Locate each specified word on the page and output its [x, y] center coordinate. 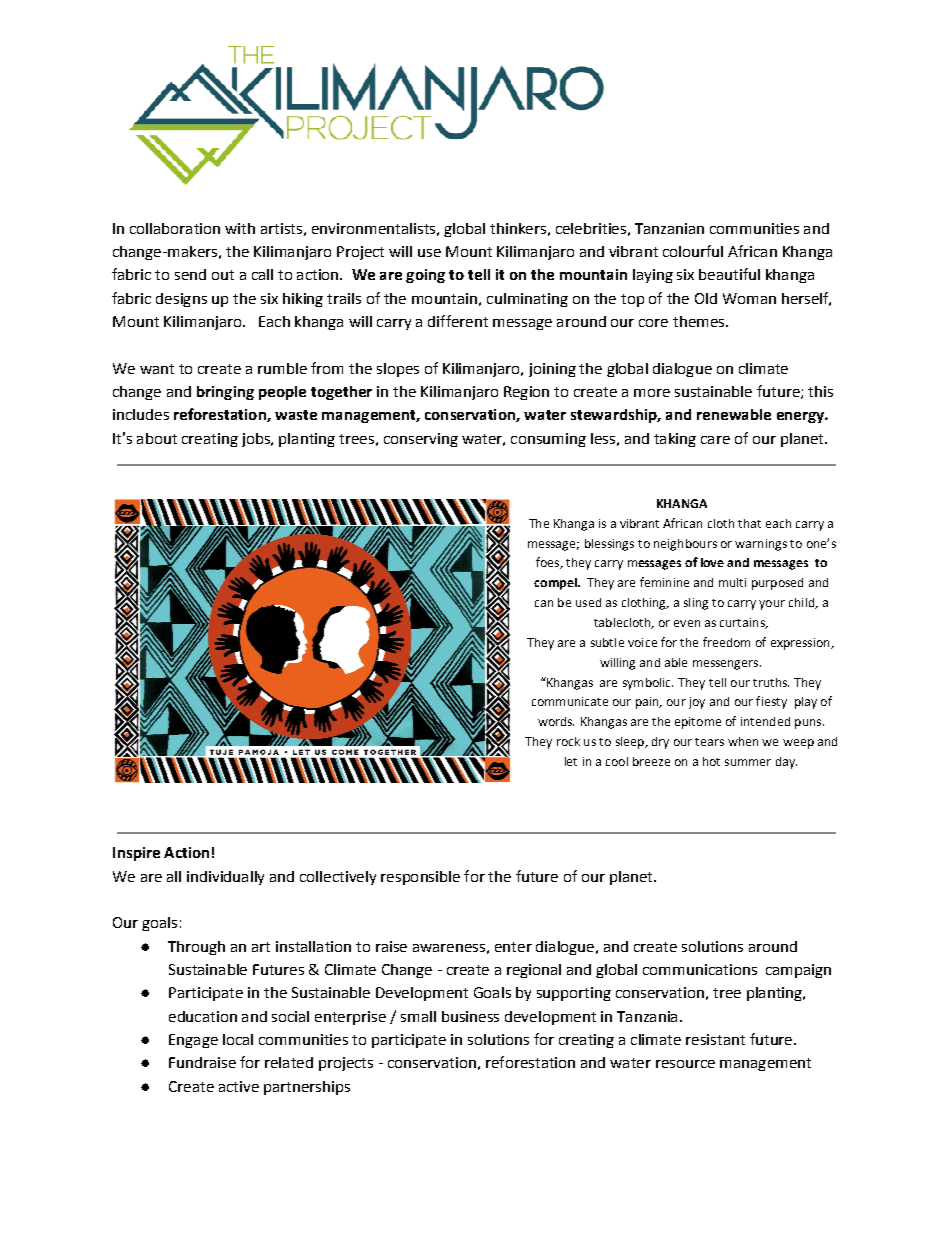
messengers [727, 665]
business [470, 1016]
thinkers [518, 228]
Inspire [136, 854]
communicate [570, 701]
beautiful [729, 274]
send [190, 274]
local [238, 1039]
